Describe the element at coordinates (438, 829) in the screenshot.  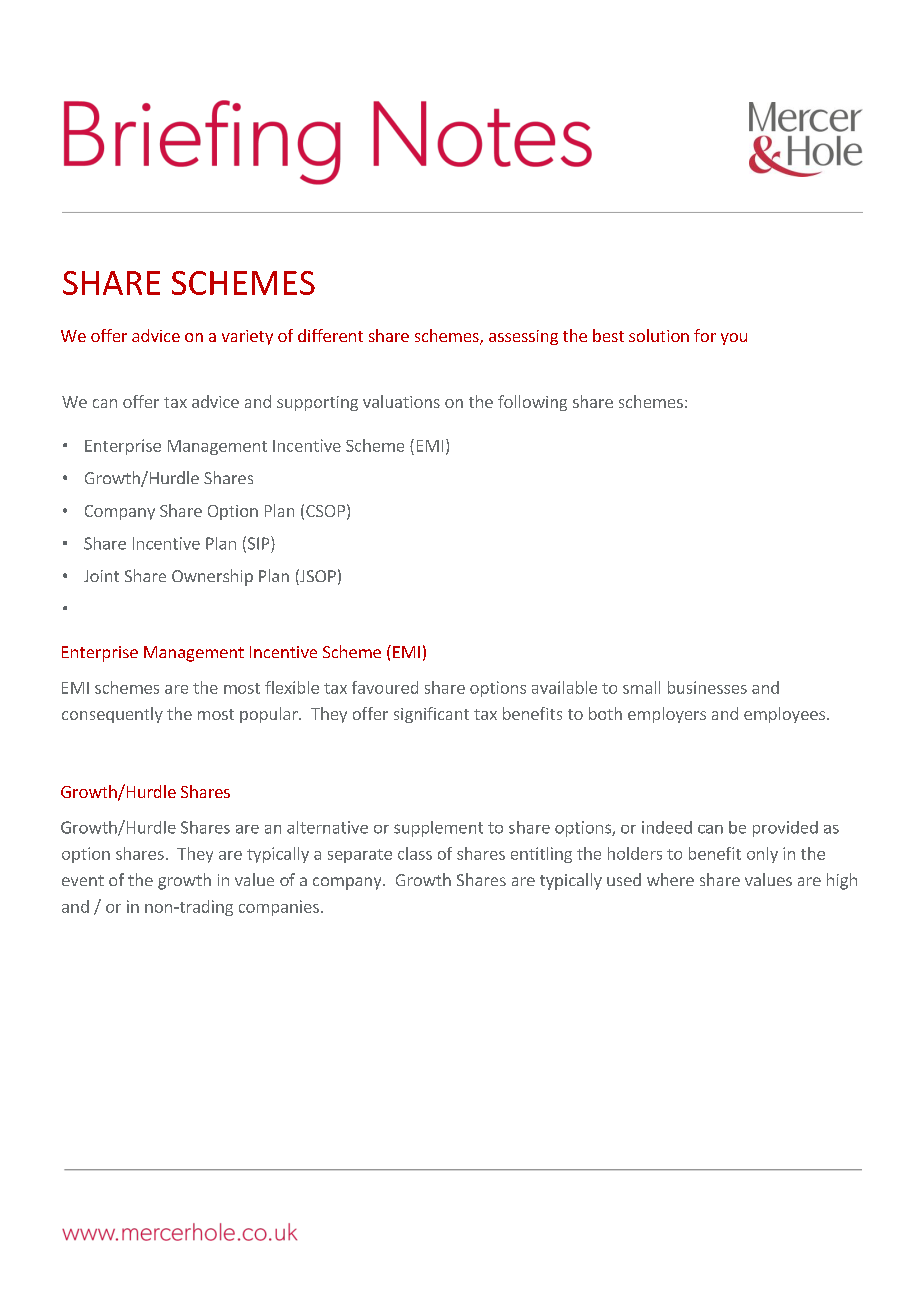
I see `supplement` at that location.
